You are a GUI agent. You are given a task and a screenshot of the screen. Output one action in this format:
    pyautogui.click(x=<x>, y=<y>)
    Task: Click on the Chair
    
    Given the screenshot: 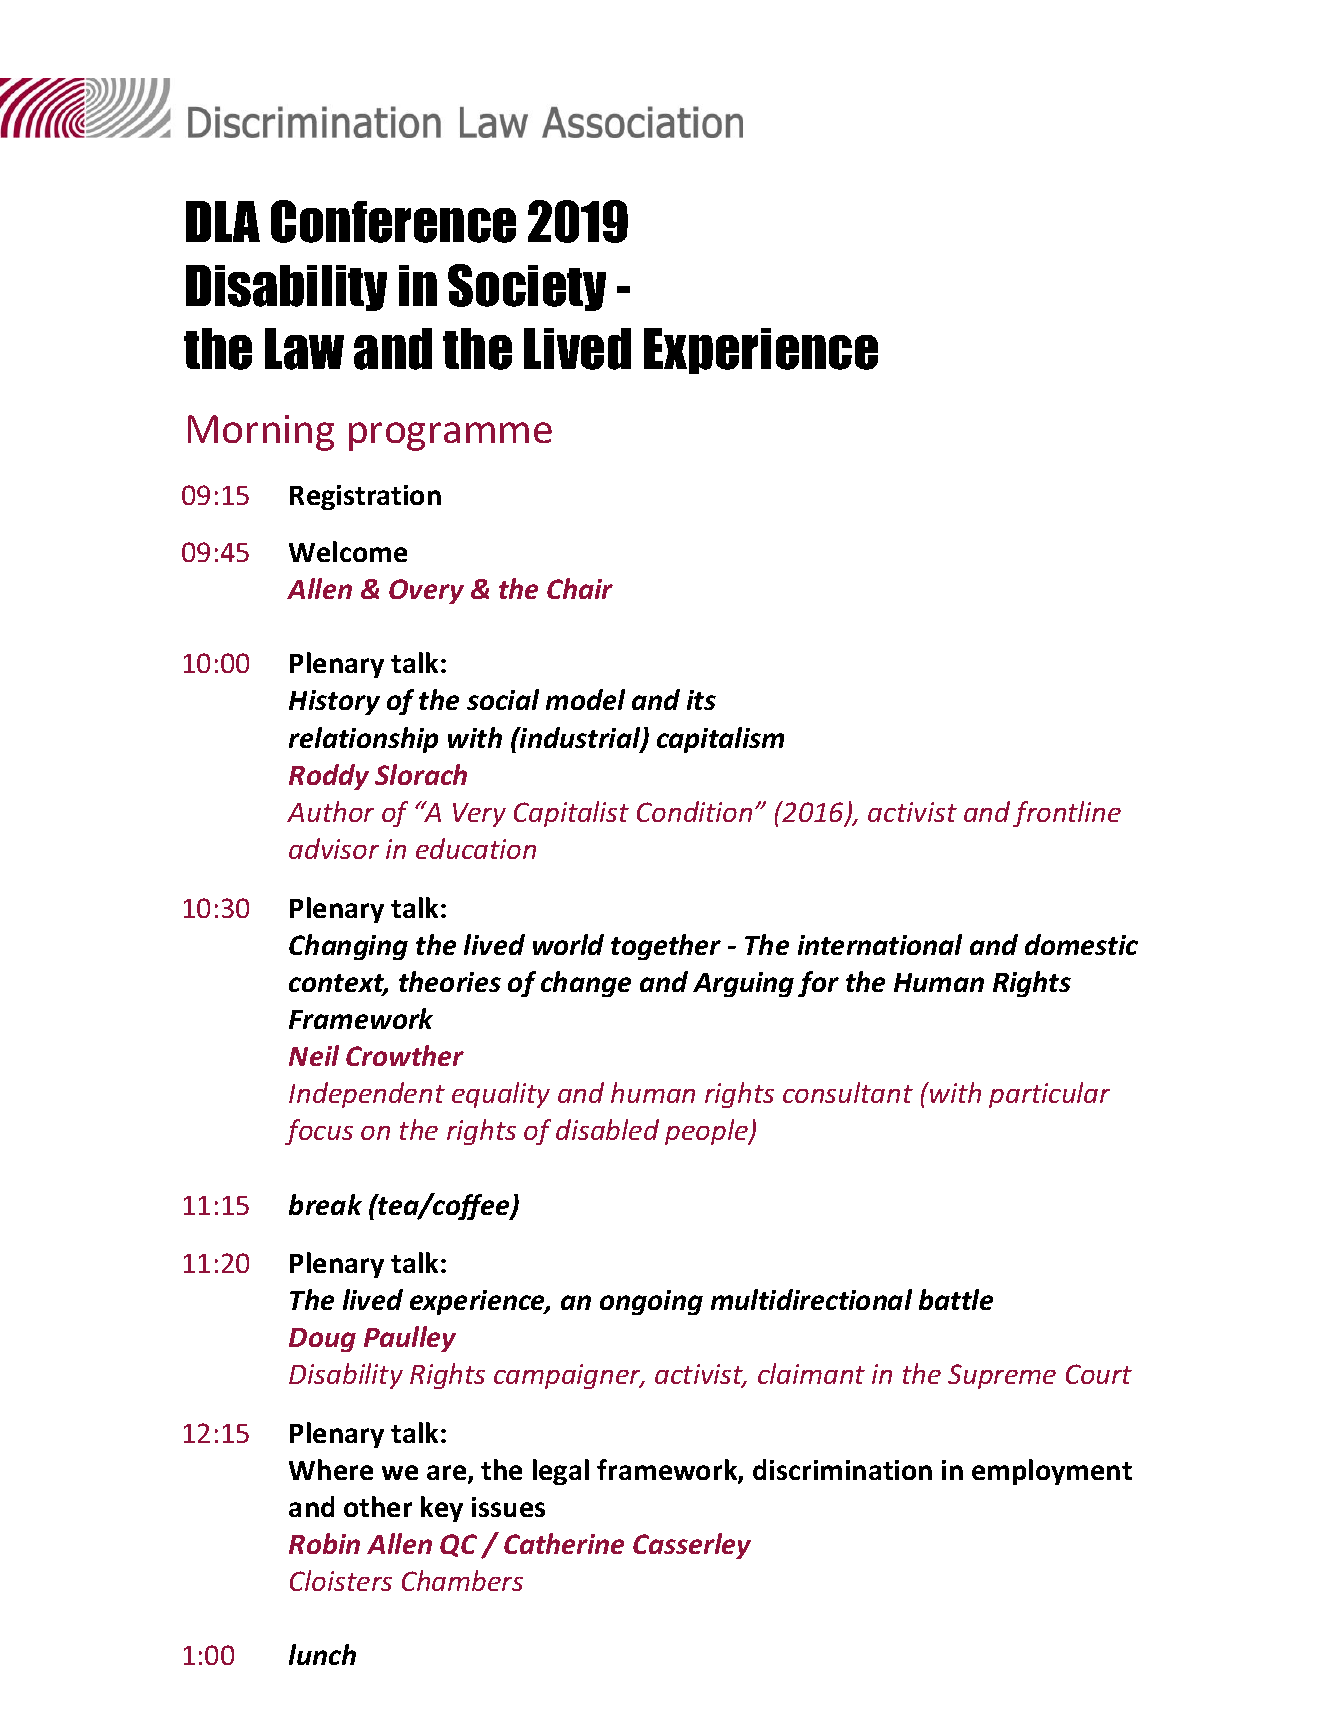 What is the action you would take?
    pyautogui.click(x=580, y=588)
